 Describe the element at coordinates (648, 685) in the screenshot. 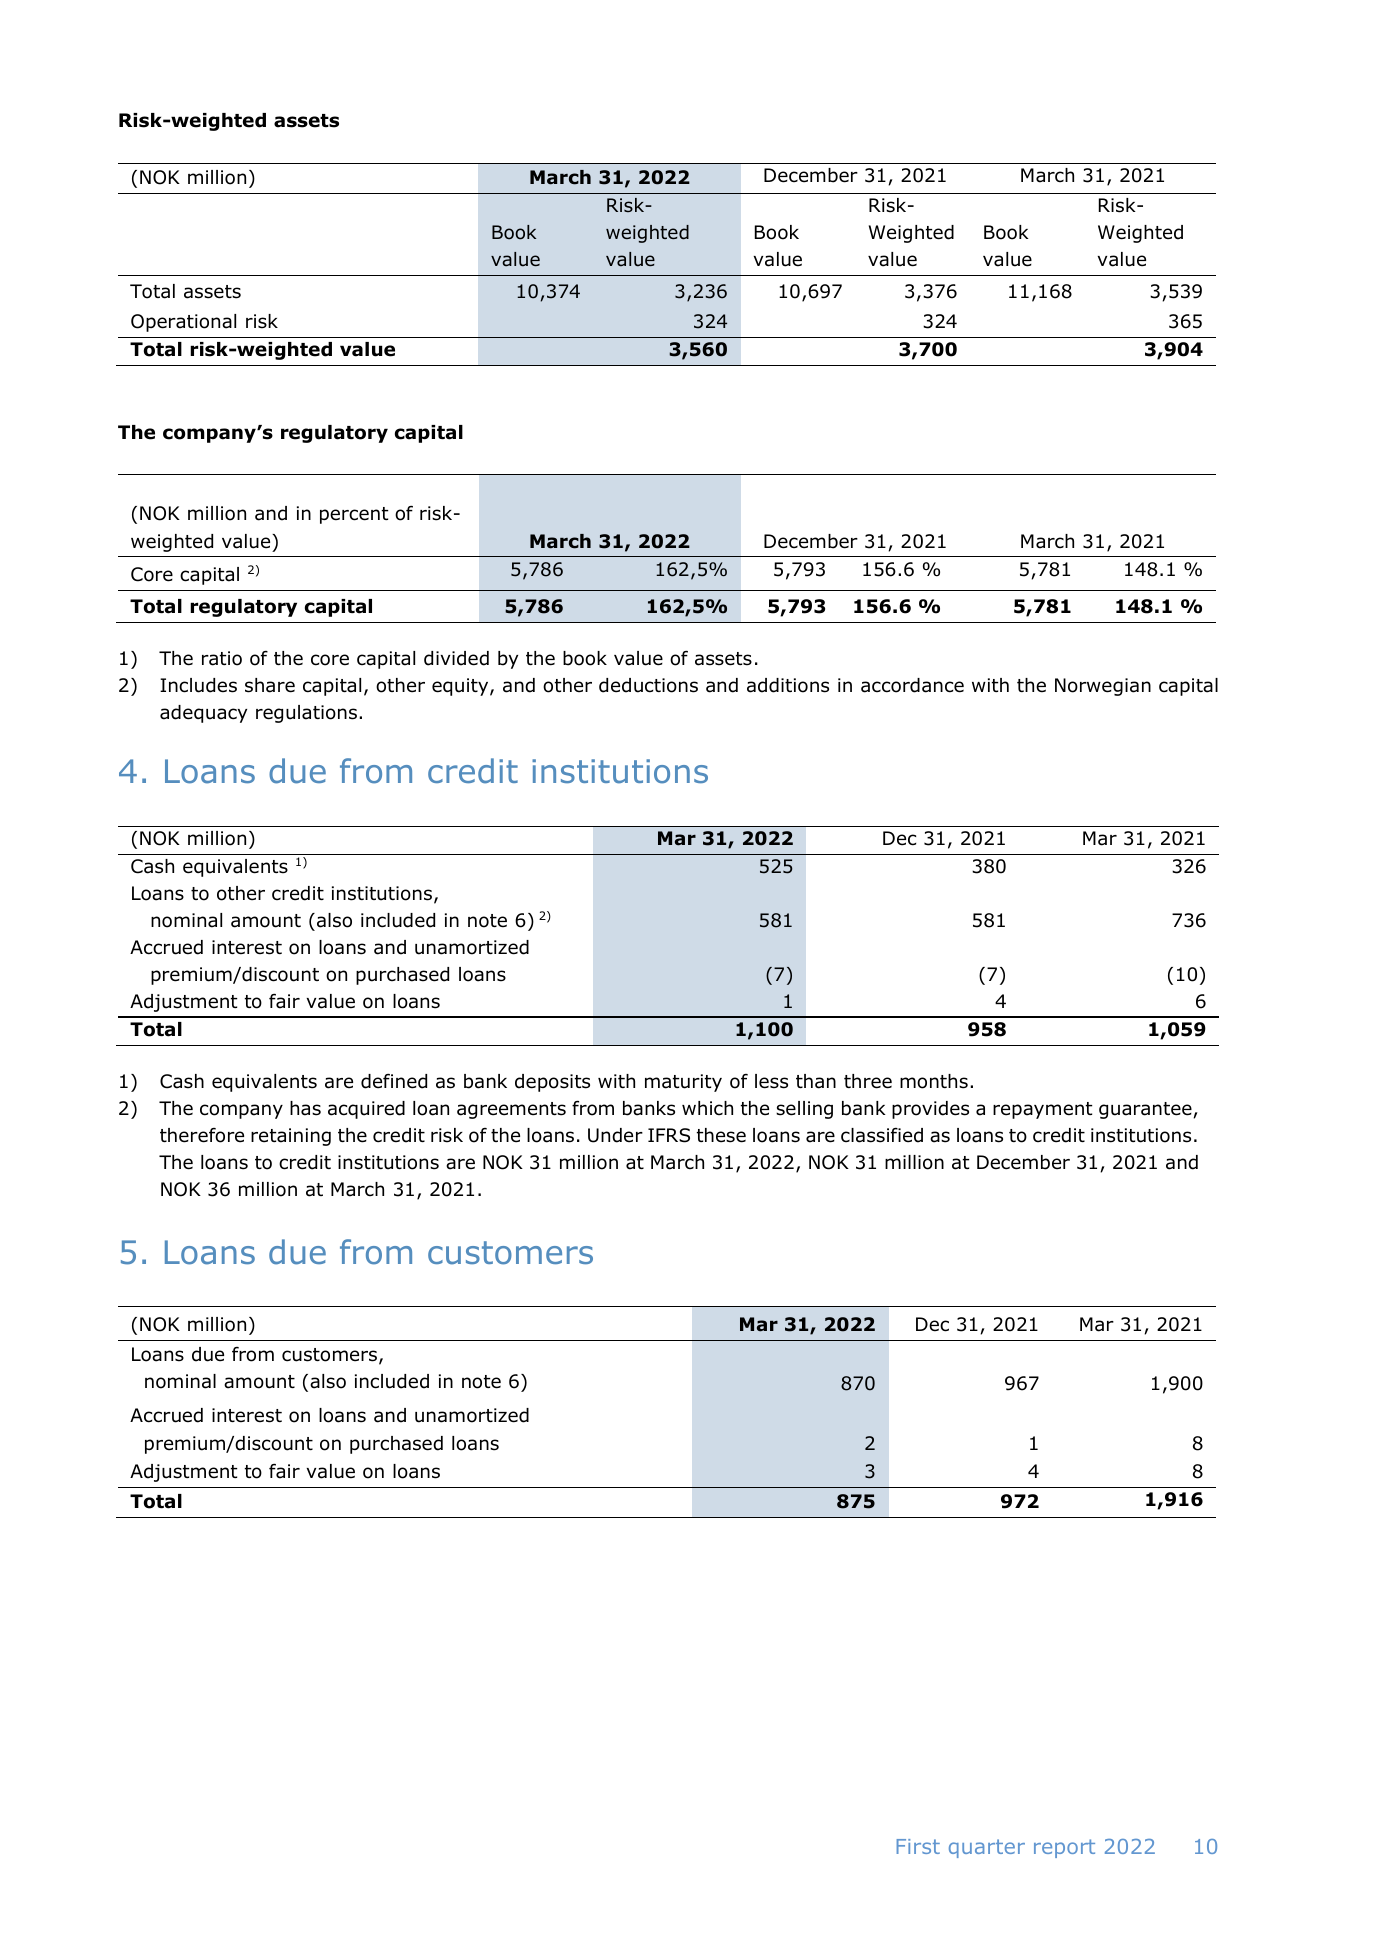

I see `deductions` at that location.
